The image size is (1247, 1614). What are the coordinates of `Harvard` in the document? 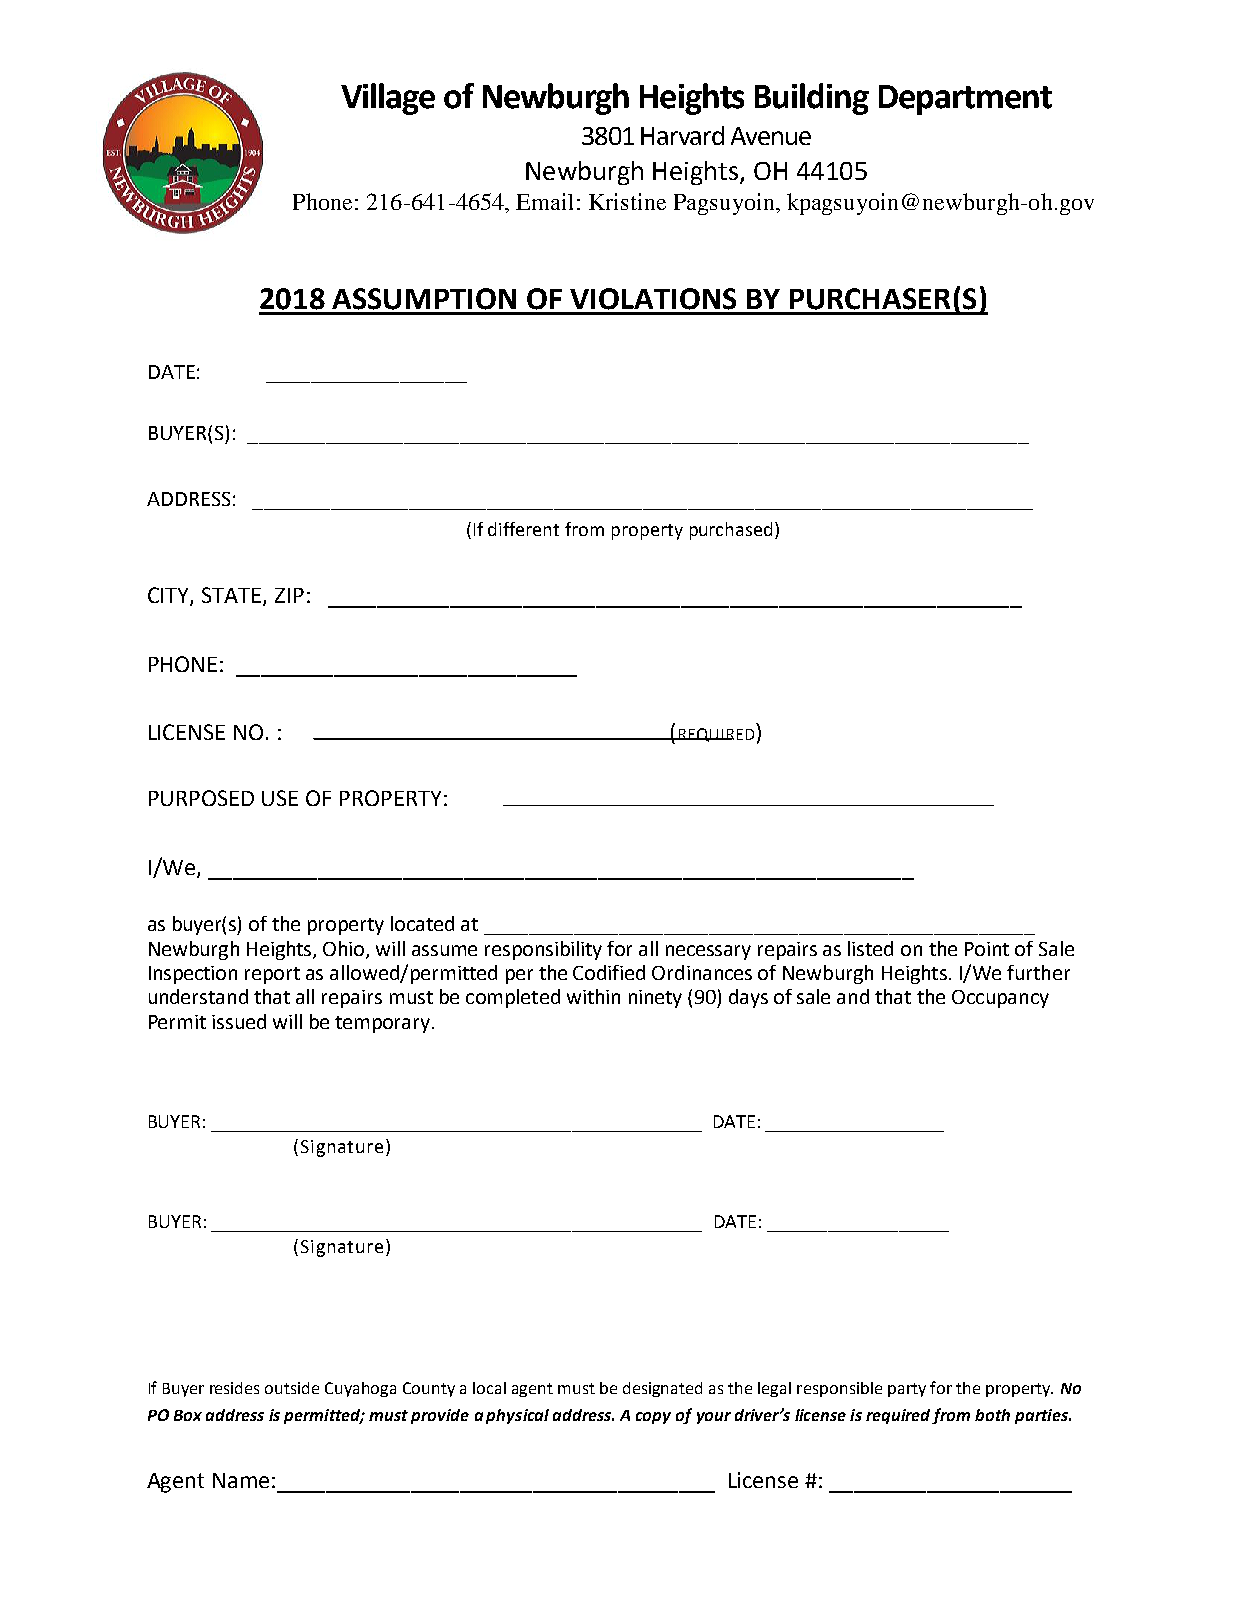 It's located at (682, 135).
